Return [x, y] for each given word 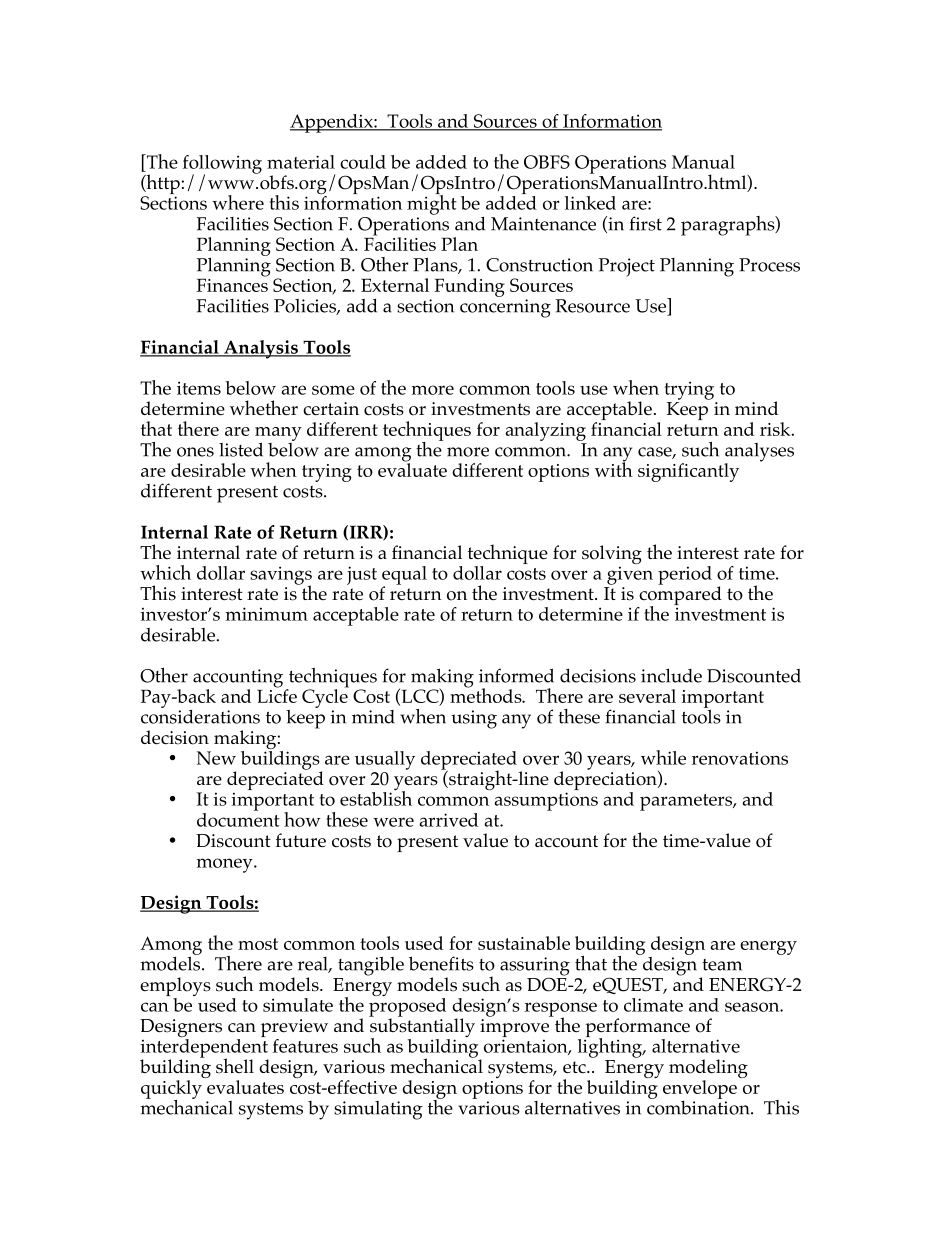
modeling [708, 1070]
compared [679, 596]
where [238, 202]
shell [235, 1066]
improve [514, 1029]
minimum [266, 614]
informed [516, 675]
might [432, 204]
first [646, 223]
